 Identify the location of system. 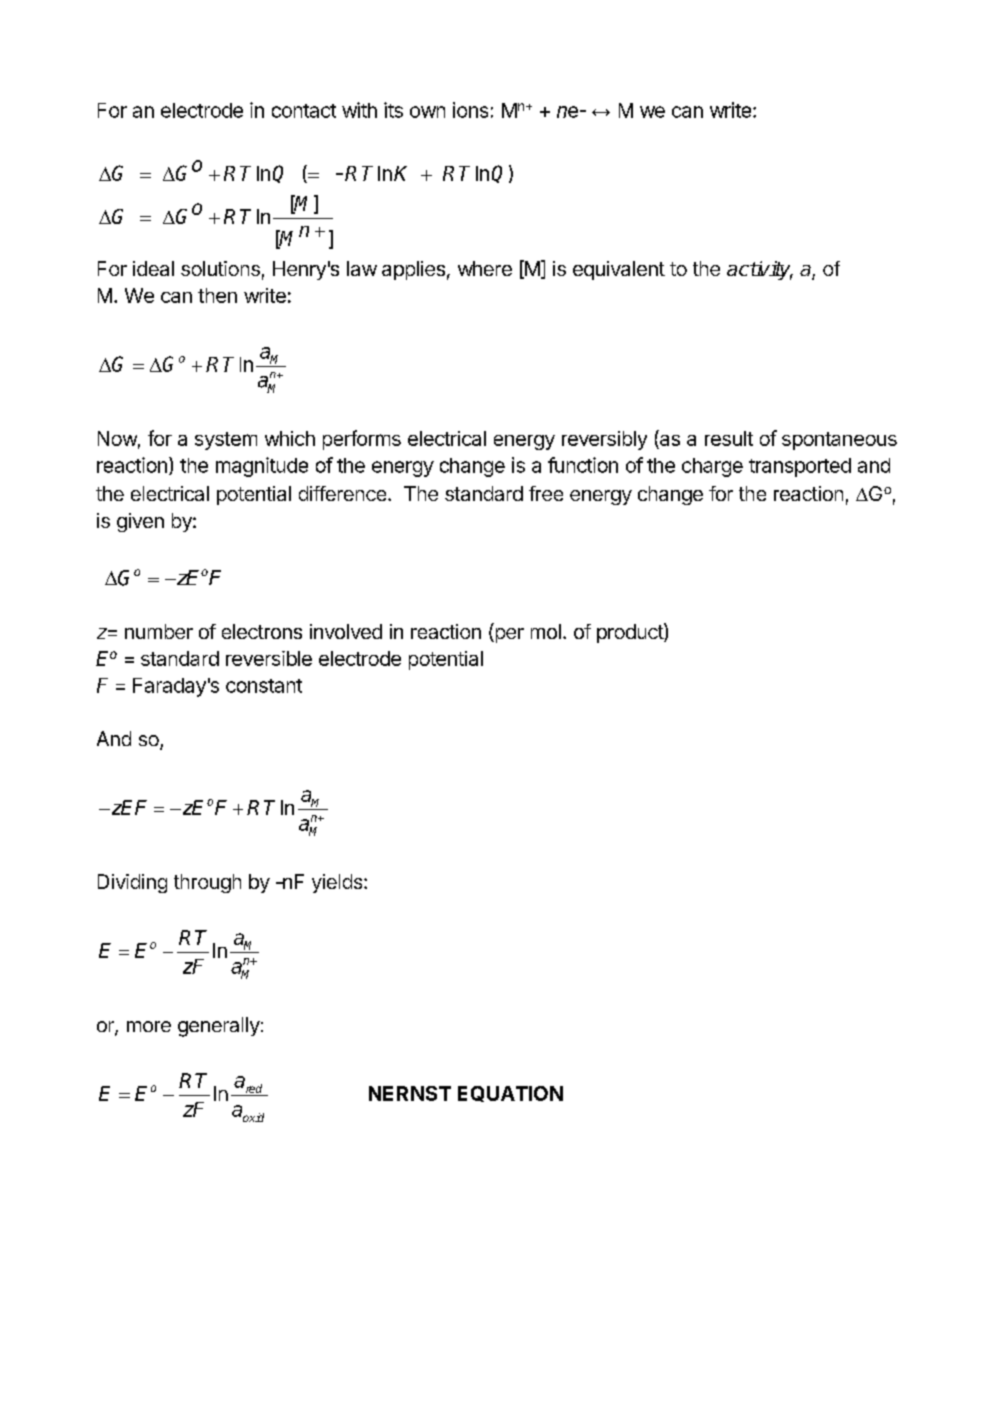
(226, 441).
